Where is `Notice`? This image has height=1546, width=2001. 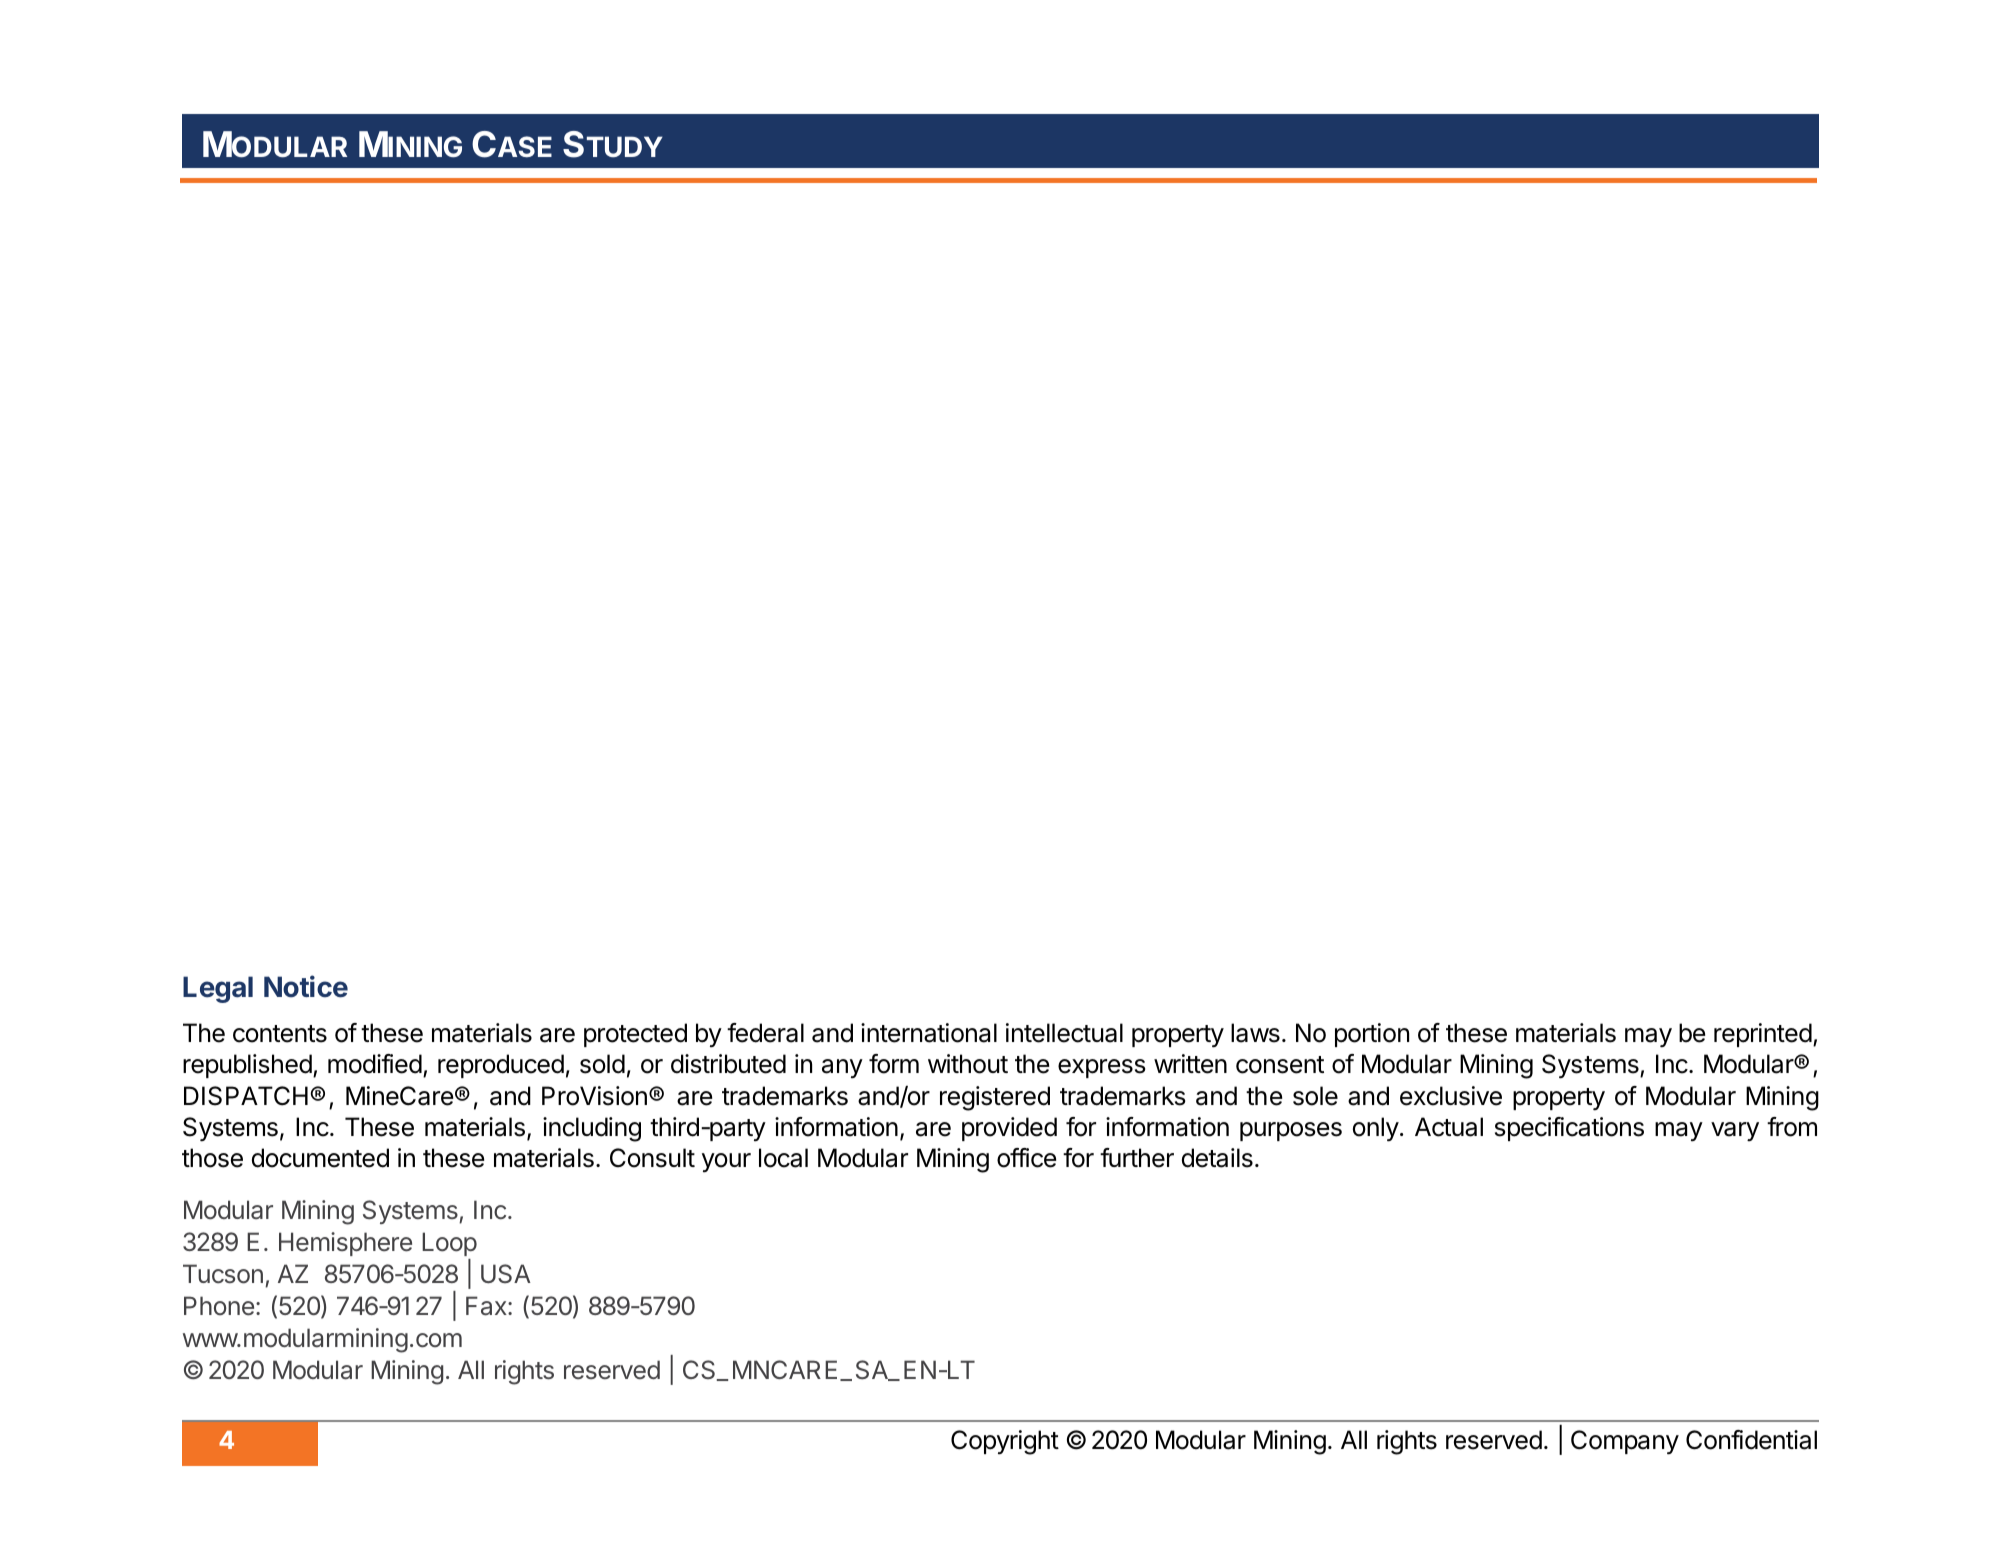
Notice is located at coordinates (306, 986).
